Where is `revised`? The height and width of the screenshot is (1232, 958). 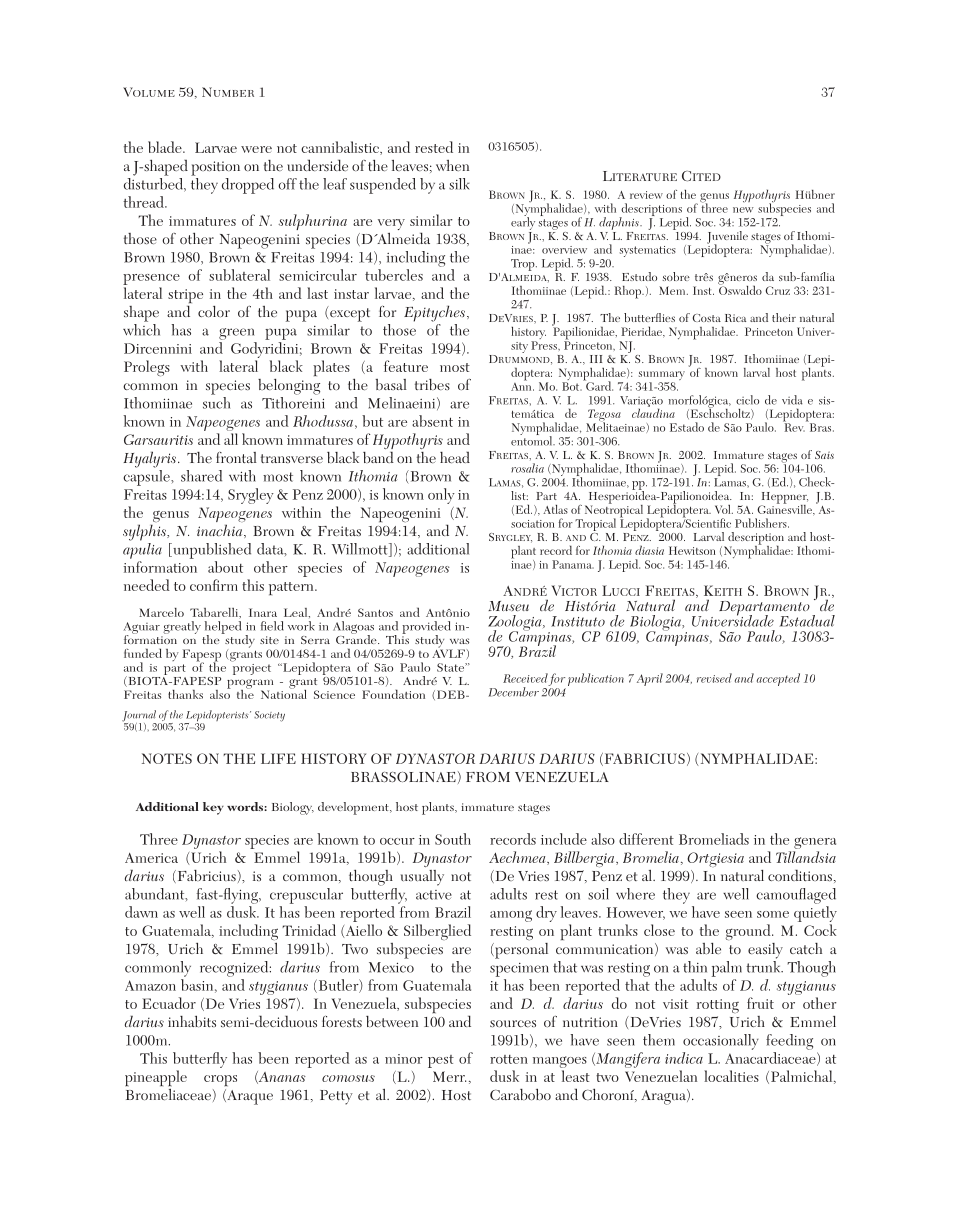 revised is located at coordinates (714, 678).
